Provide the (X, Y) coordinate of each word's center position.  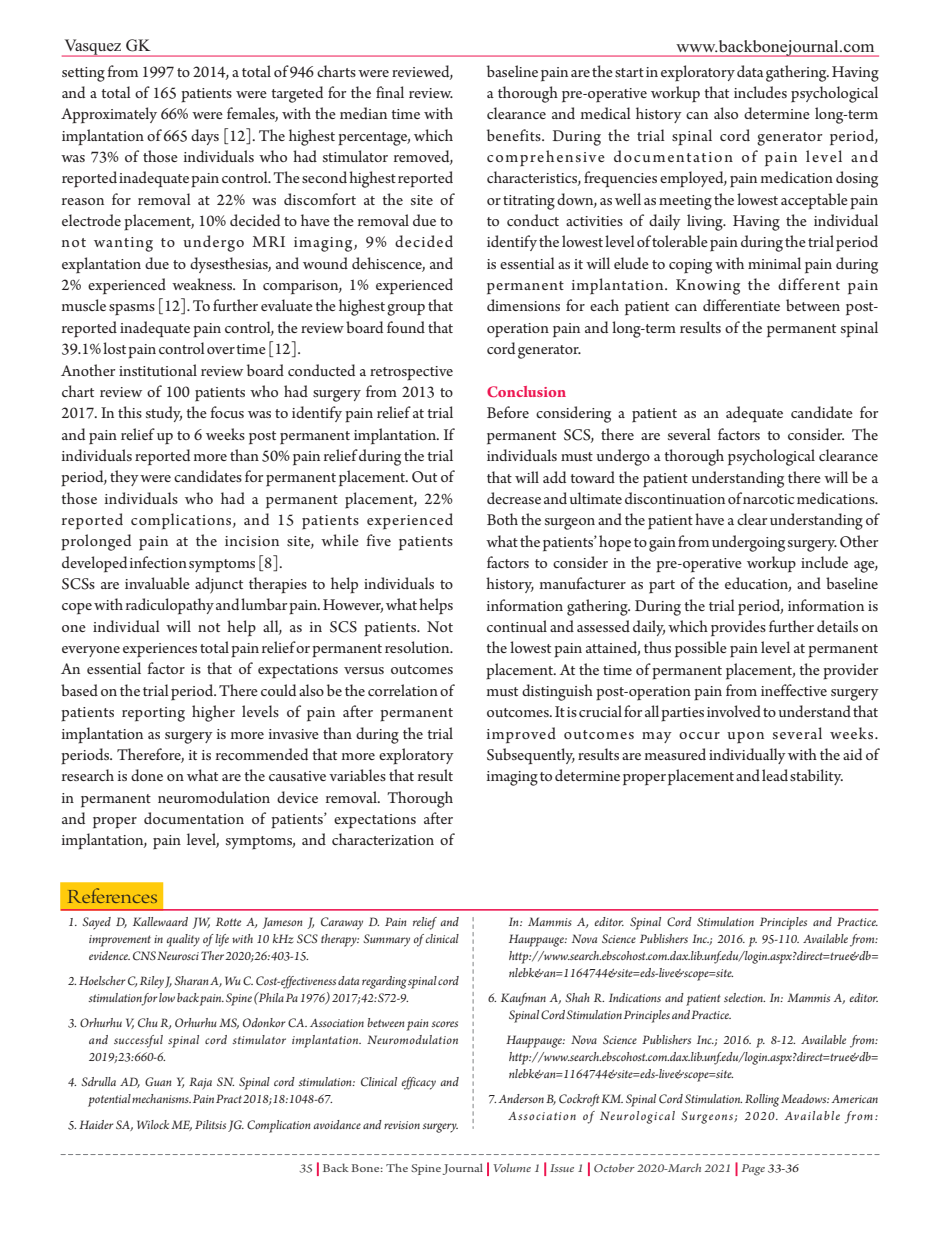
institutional (158, 370)
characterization (383, 839)
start (629, 72)
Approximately (109, 115)
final (390, 92)
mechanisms (161, 1098)
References (112, 895)
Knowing (708, 287)
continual (517, 626)
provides (738, 628)
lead (775, 775)
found (406, 327)
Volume (512, 1167)
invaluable (157, 583)
